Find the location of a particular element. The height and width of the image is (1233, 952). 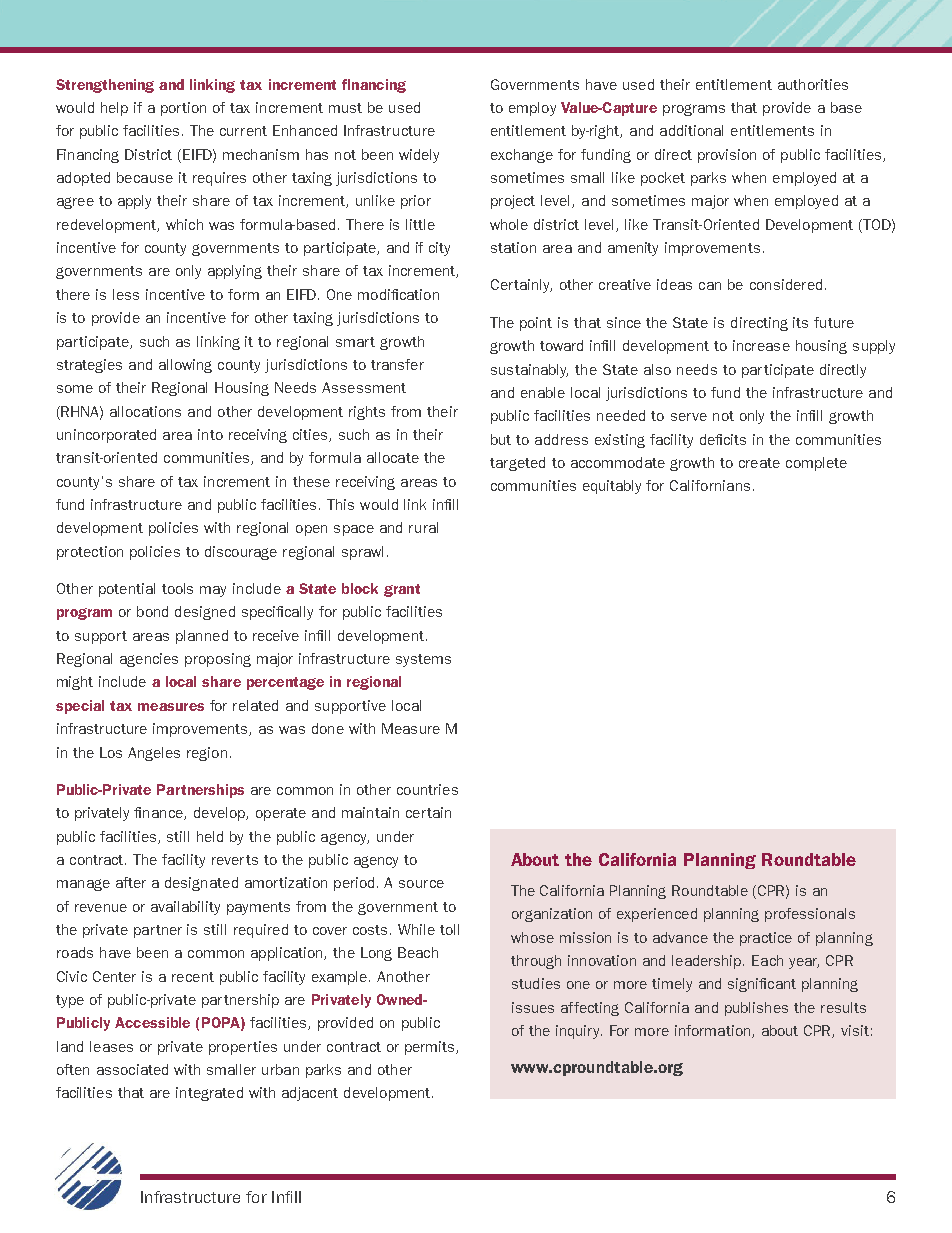

countries is located at coordinates (427, 789).
